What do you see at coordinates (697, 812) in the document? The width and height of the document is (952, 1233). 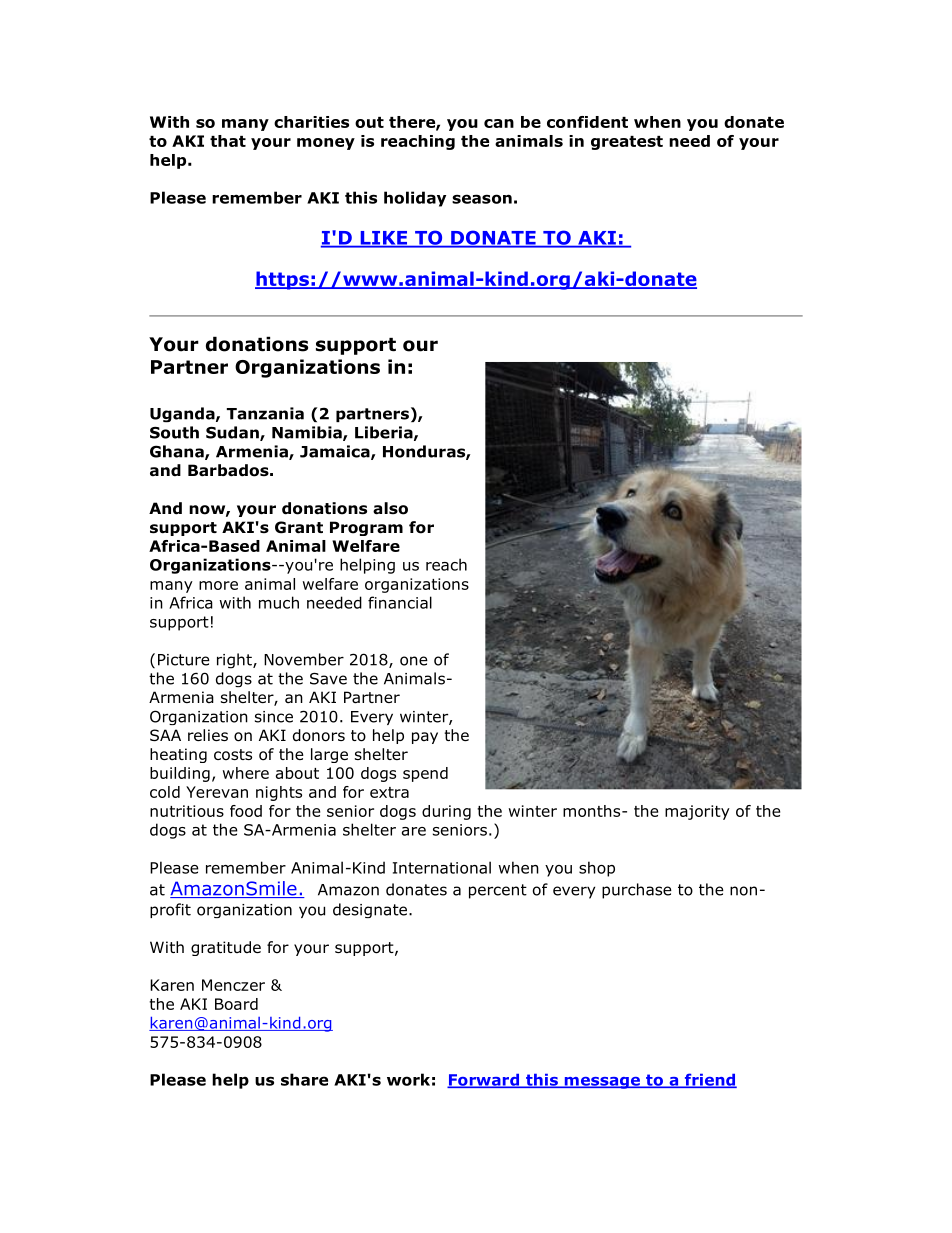 I see `majority` at bounding box center [697, 812].
